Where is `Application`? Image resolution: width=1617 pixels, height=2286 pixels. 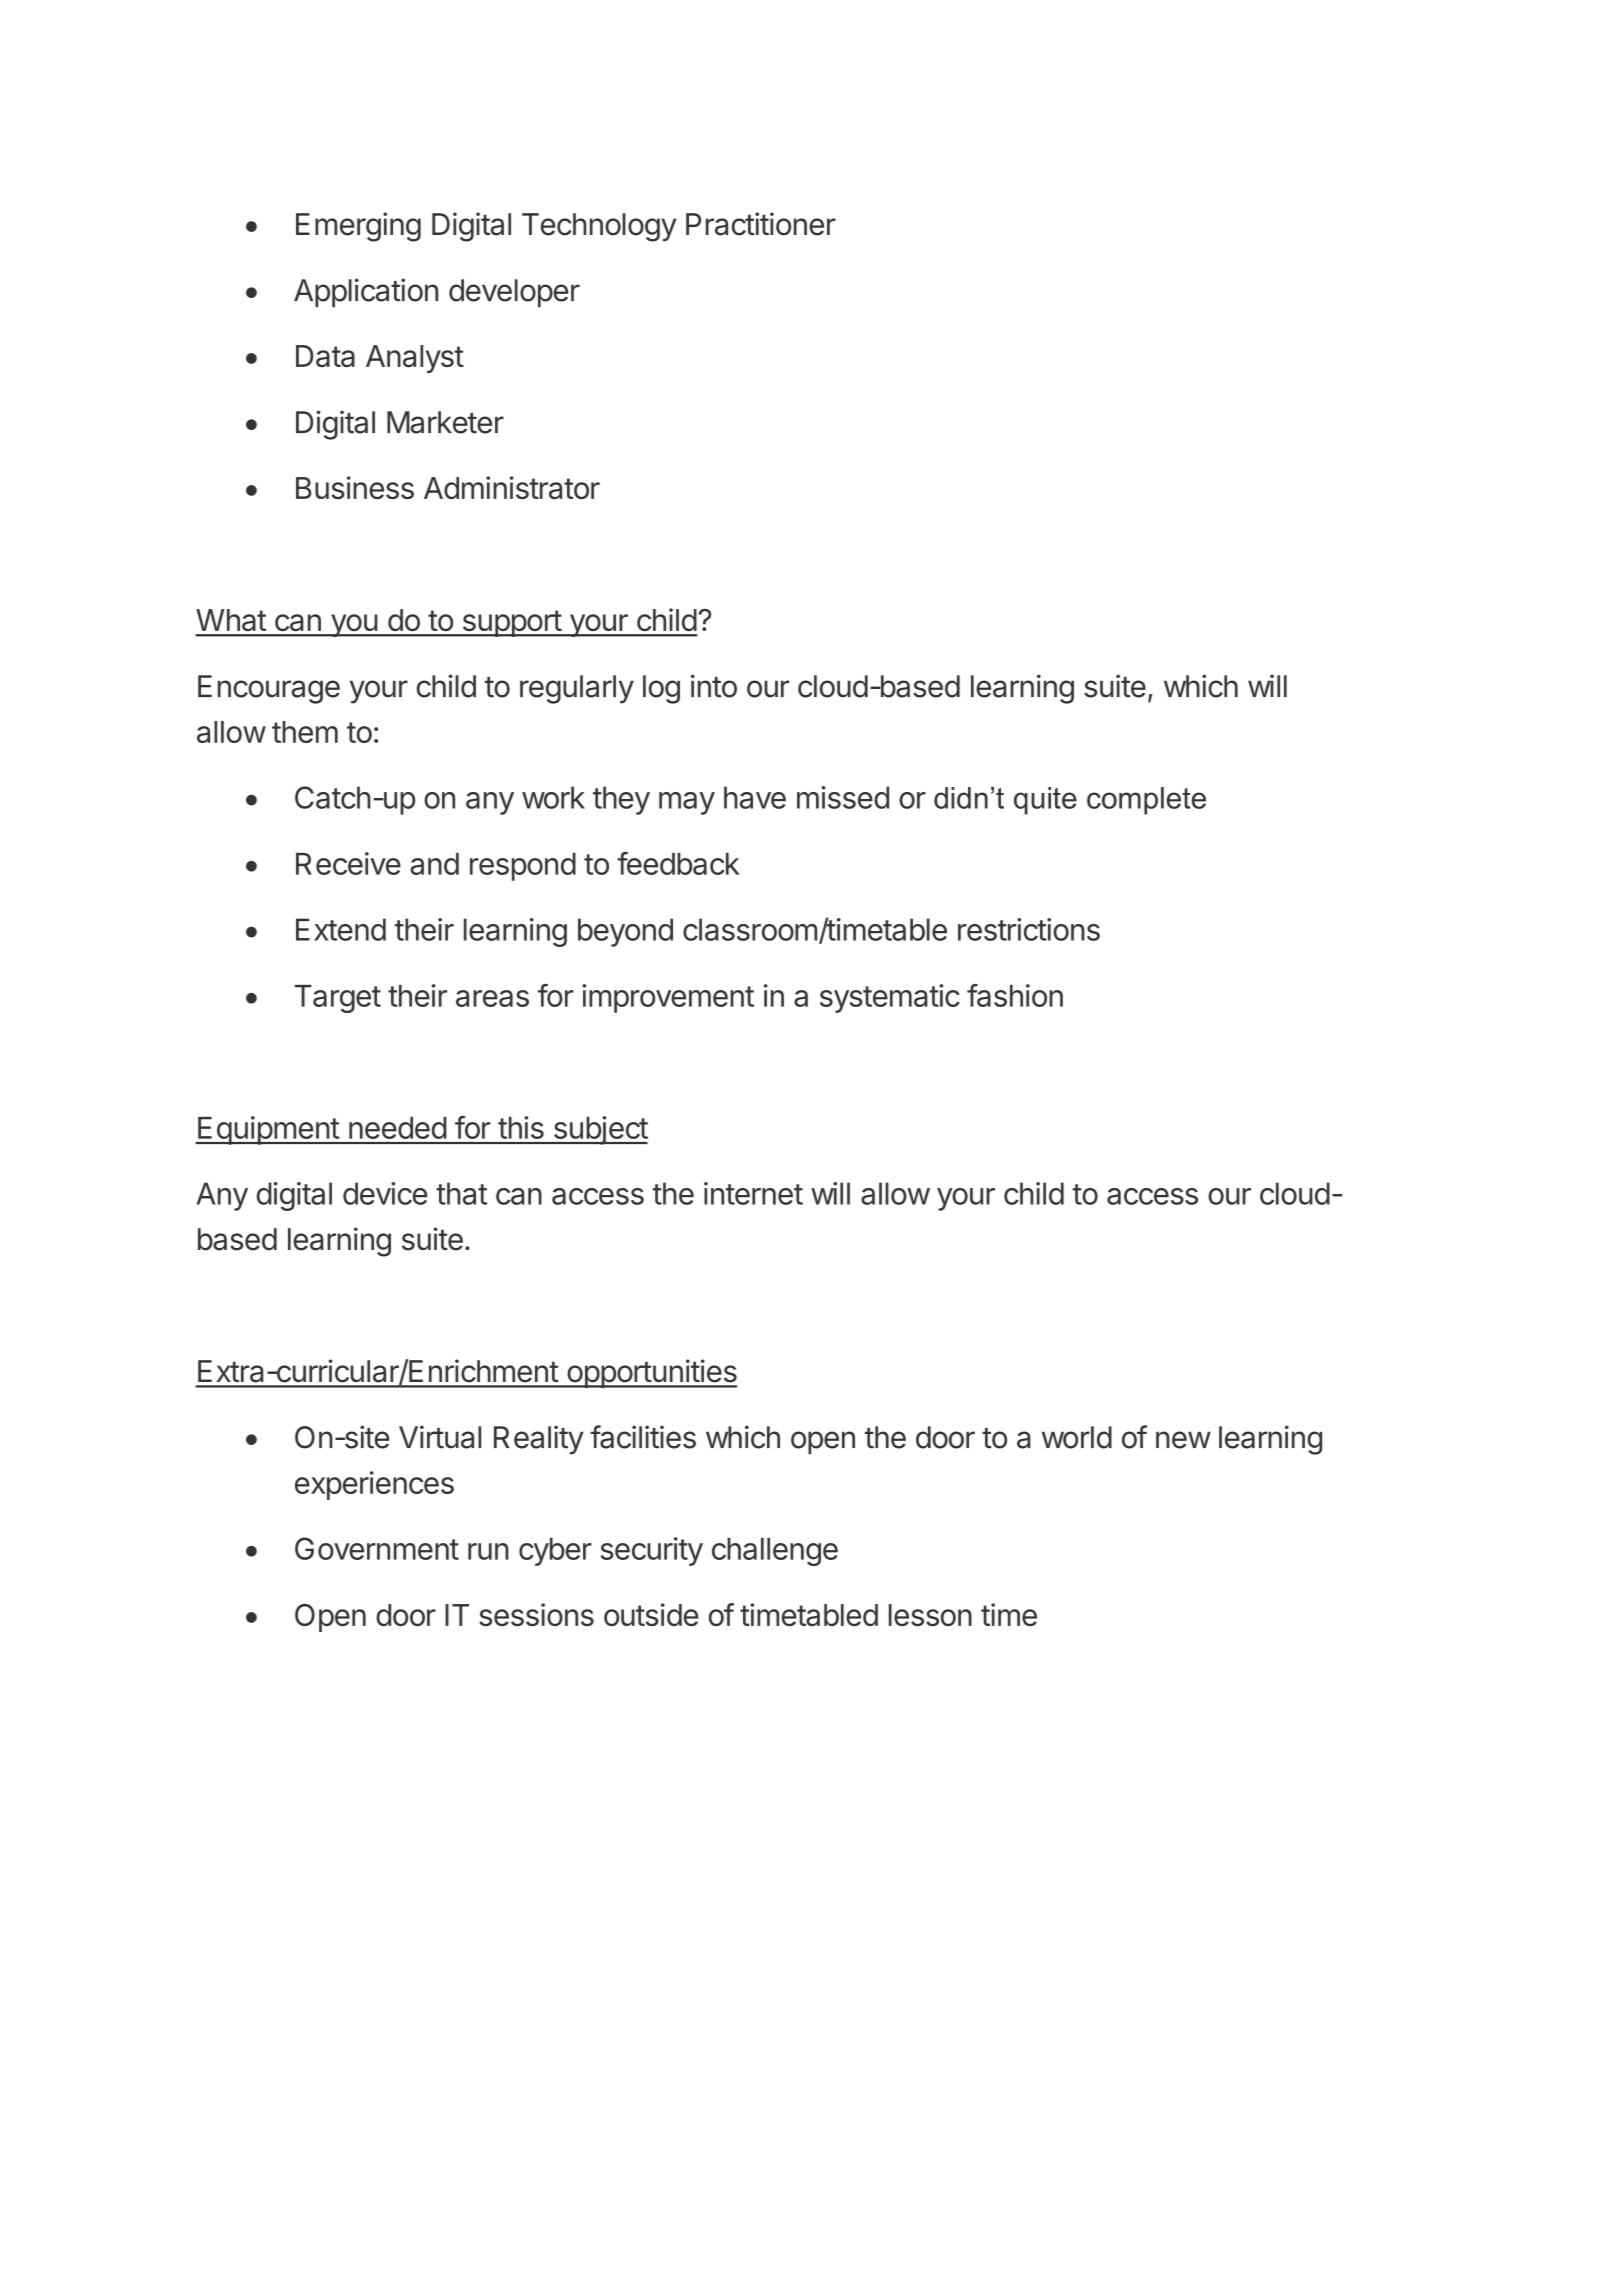
Application is located at coordinates (366, 293).
